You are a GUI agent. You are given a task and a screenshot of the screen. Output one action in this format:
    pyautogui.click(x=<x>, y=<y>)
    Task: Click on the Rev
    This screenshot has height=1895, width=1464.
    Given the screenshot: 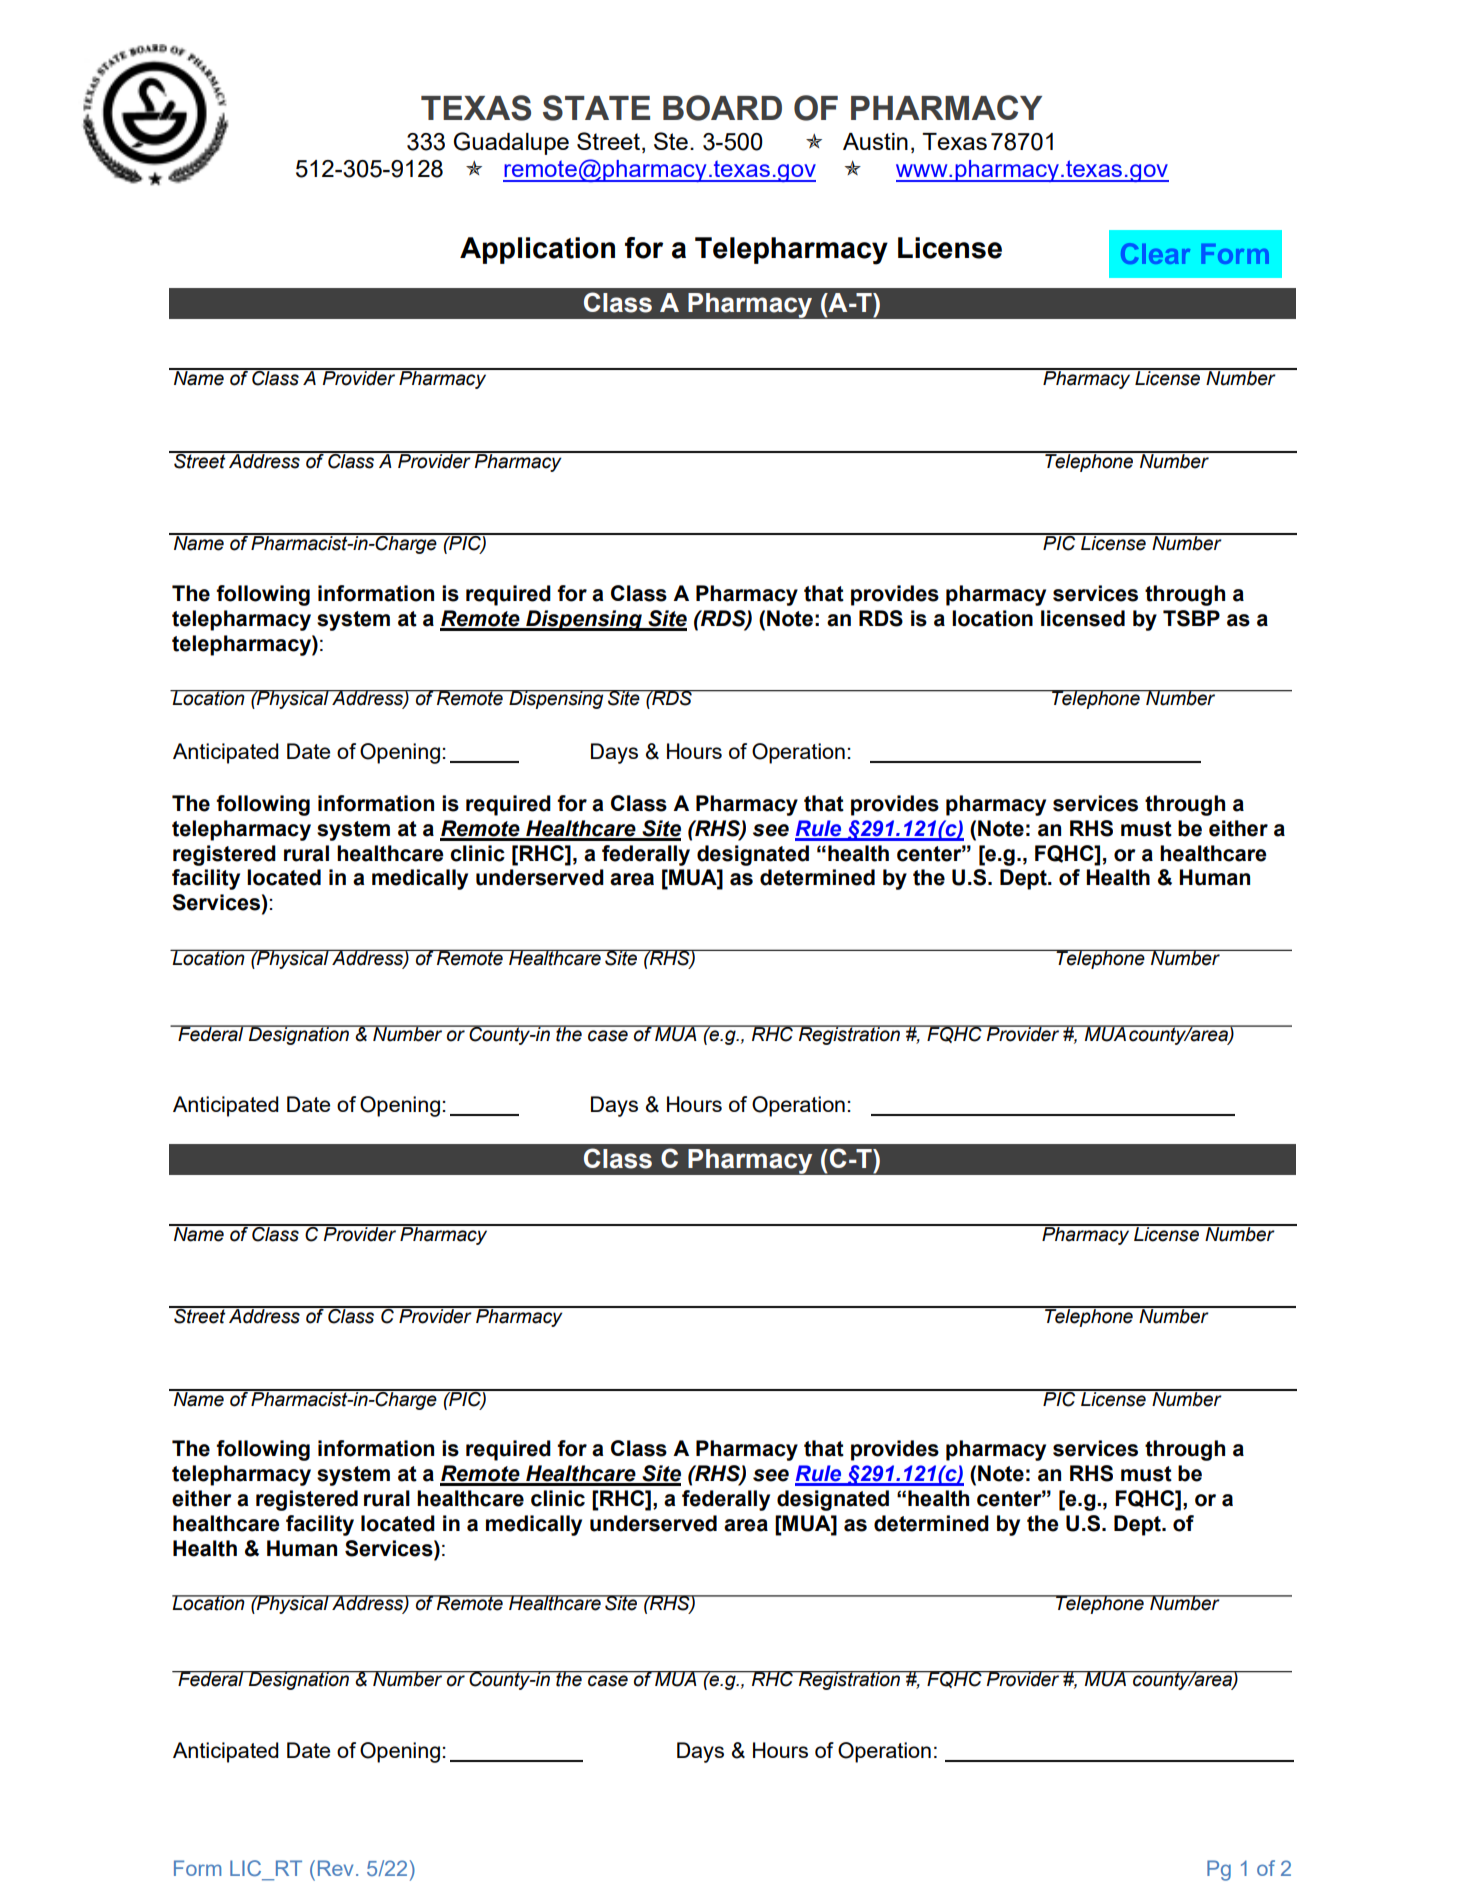 What is the action you would take?
    pyautogui.click(x=335, y=1868)
